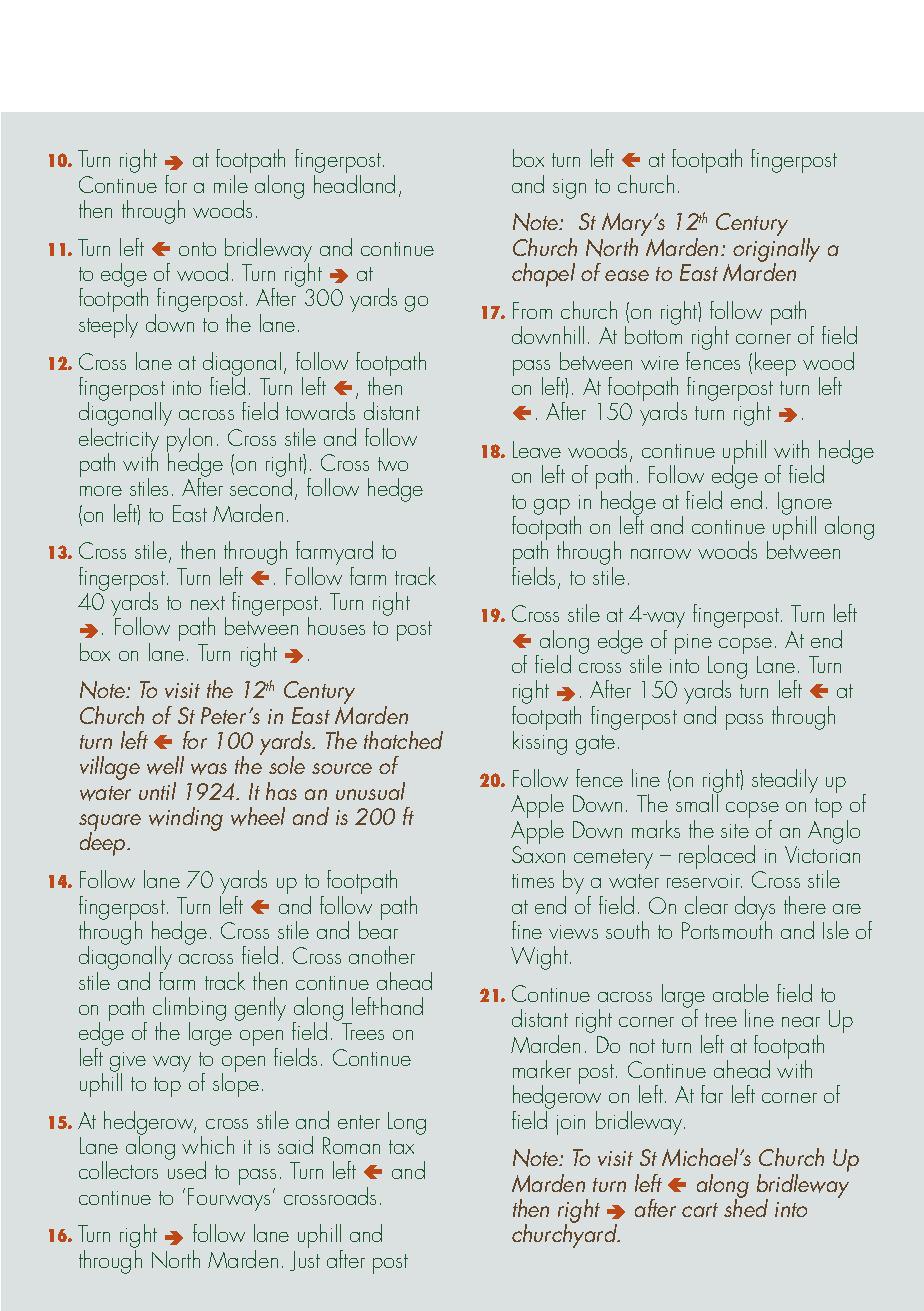 This screenshot has height=1311, width=924. I want to click on well, so click(165, 765).
